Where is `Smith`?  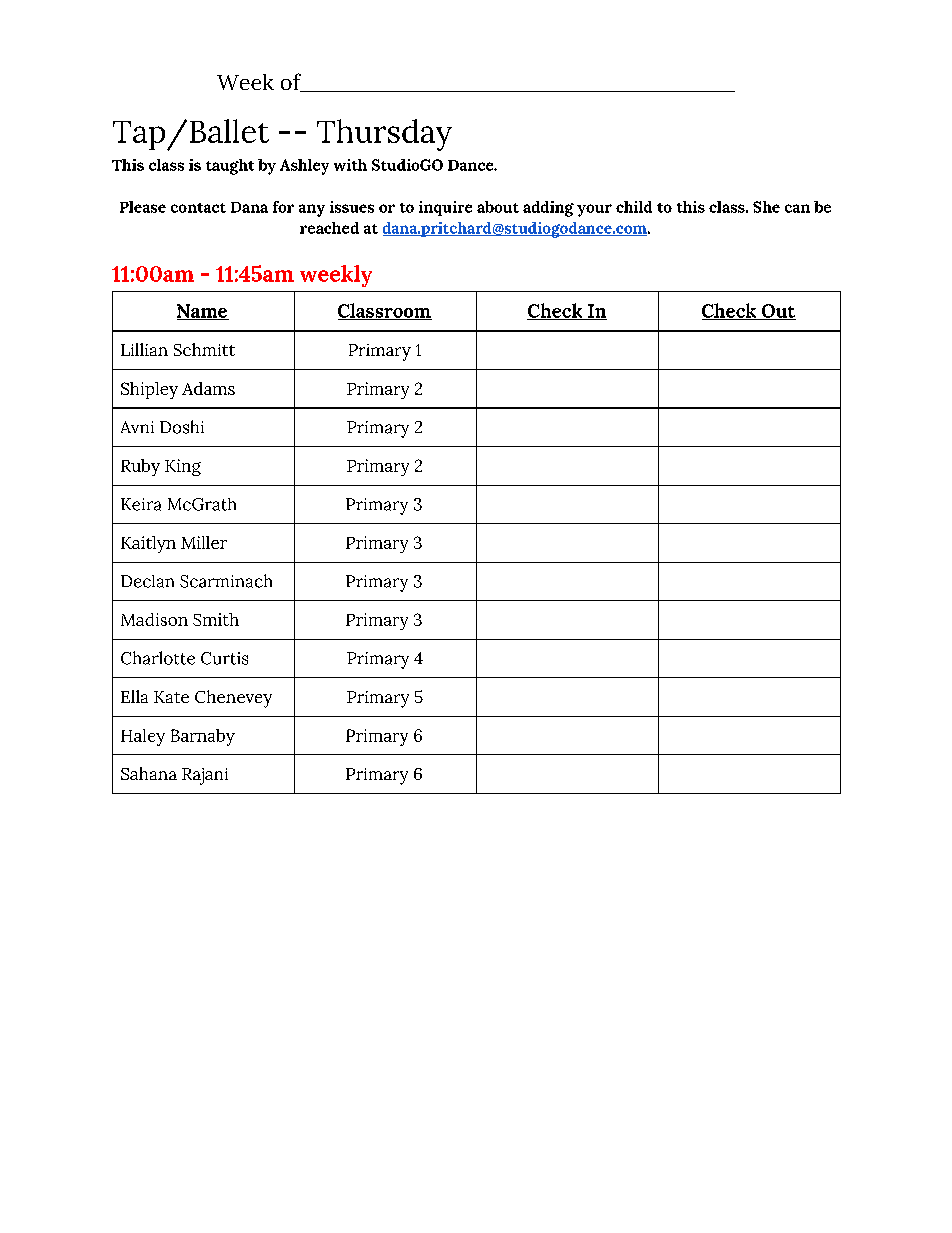
Smith is located at coordinates (216, 619).
